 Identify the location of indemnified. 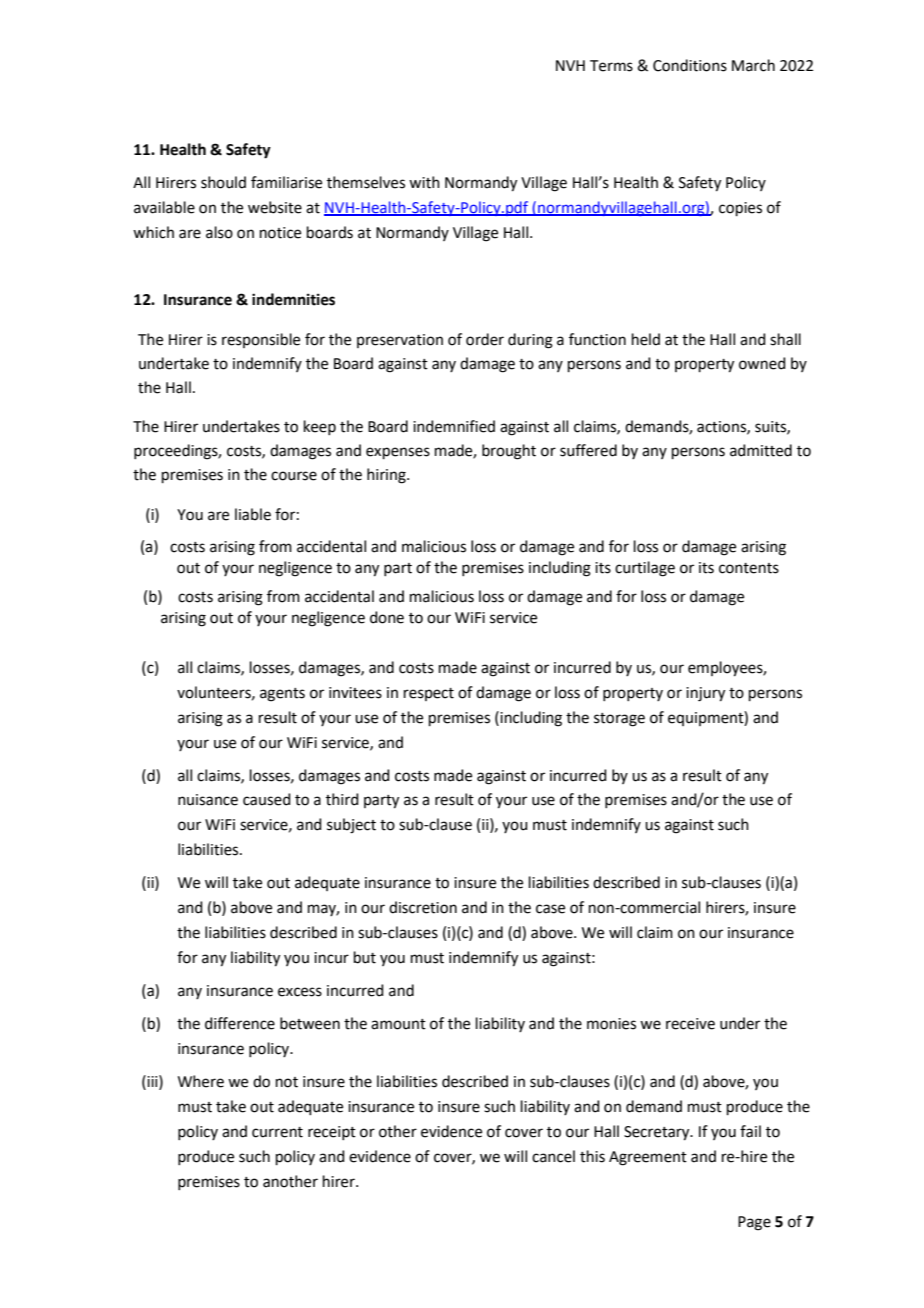
(454, 426).
